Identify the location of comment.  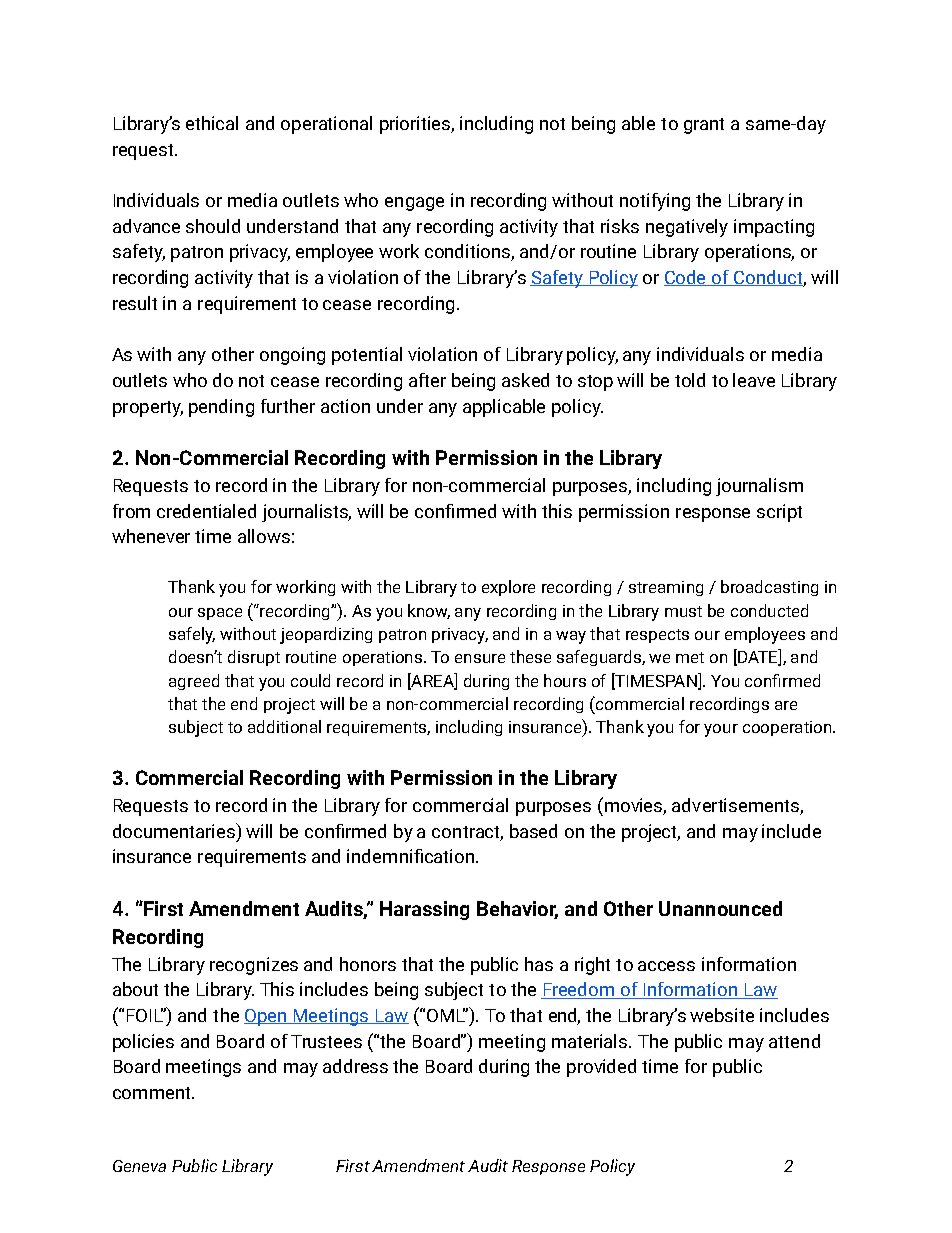
(153, 1093).
